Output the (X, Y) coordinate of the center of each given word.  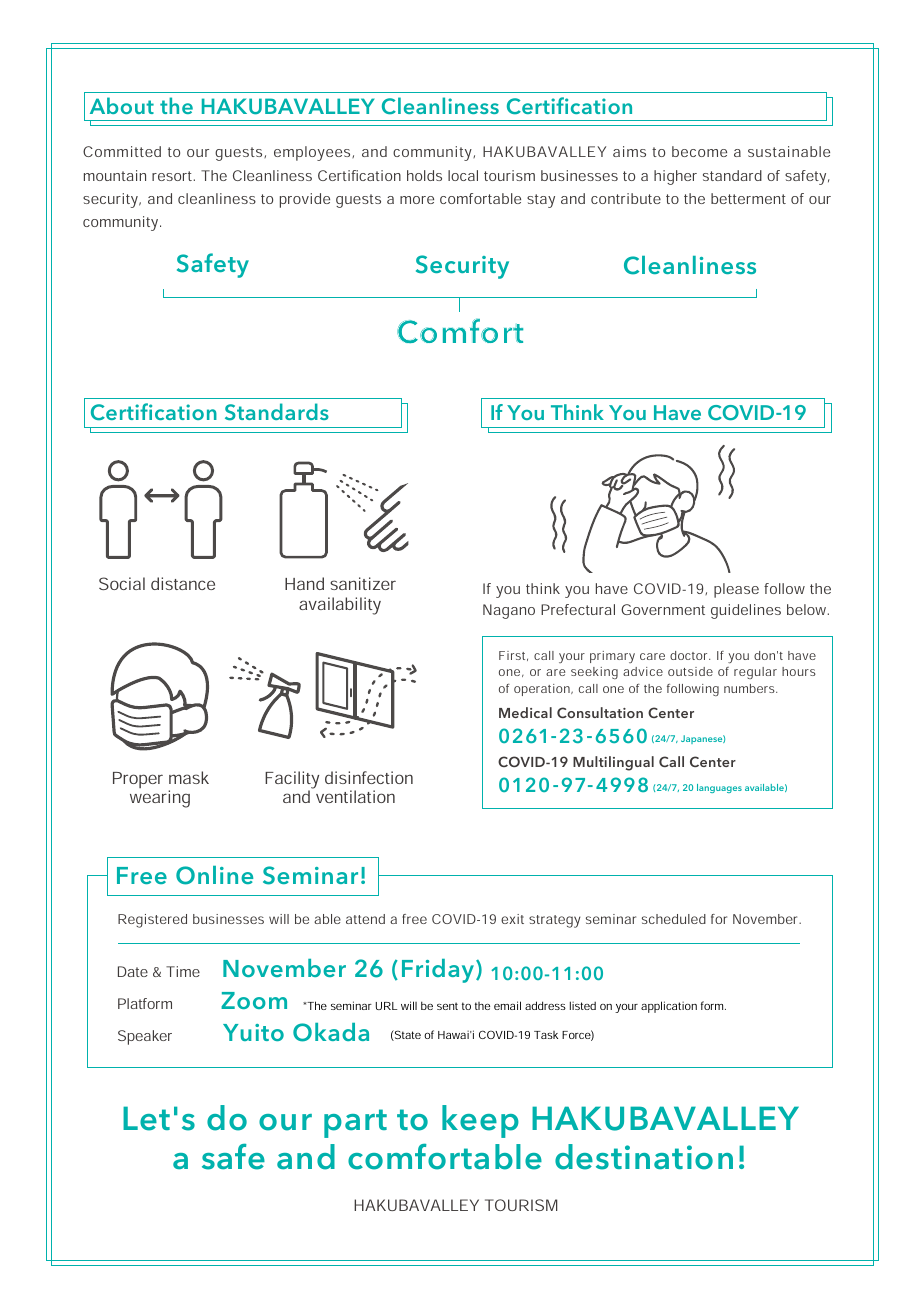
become (699, 151)
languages (719, 788)
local (463, 175)
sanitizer (363, 583)
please (736, 590)
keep (480, 1121)
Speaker (145, 1037)
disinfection (369, 777)
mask (189, 777)
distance (183, 583)
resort (173, 176)
